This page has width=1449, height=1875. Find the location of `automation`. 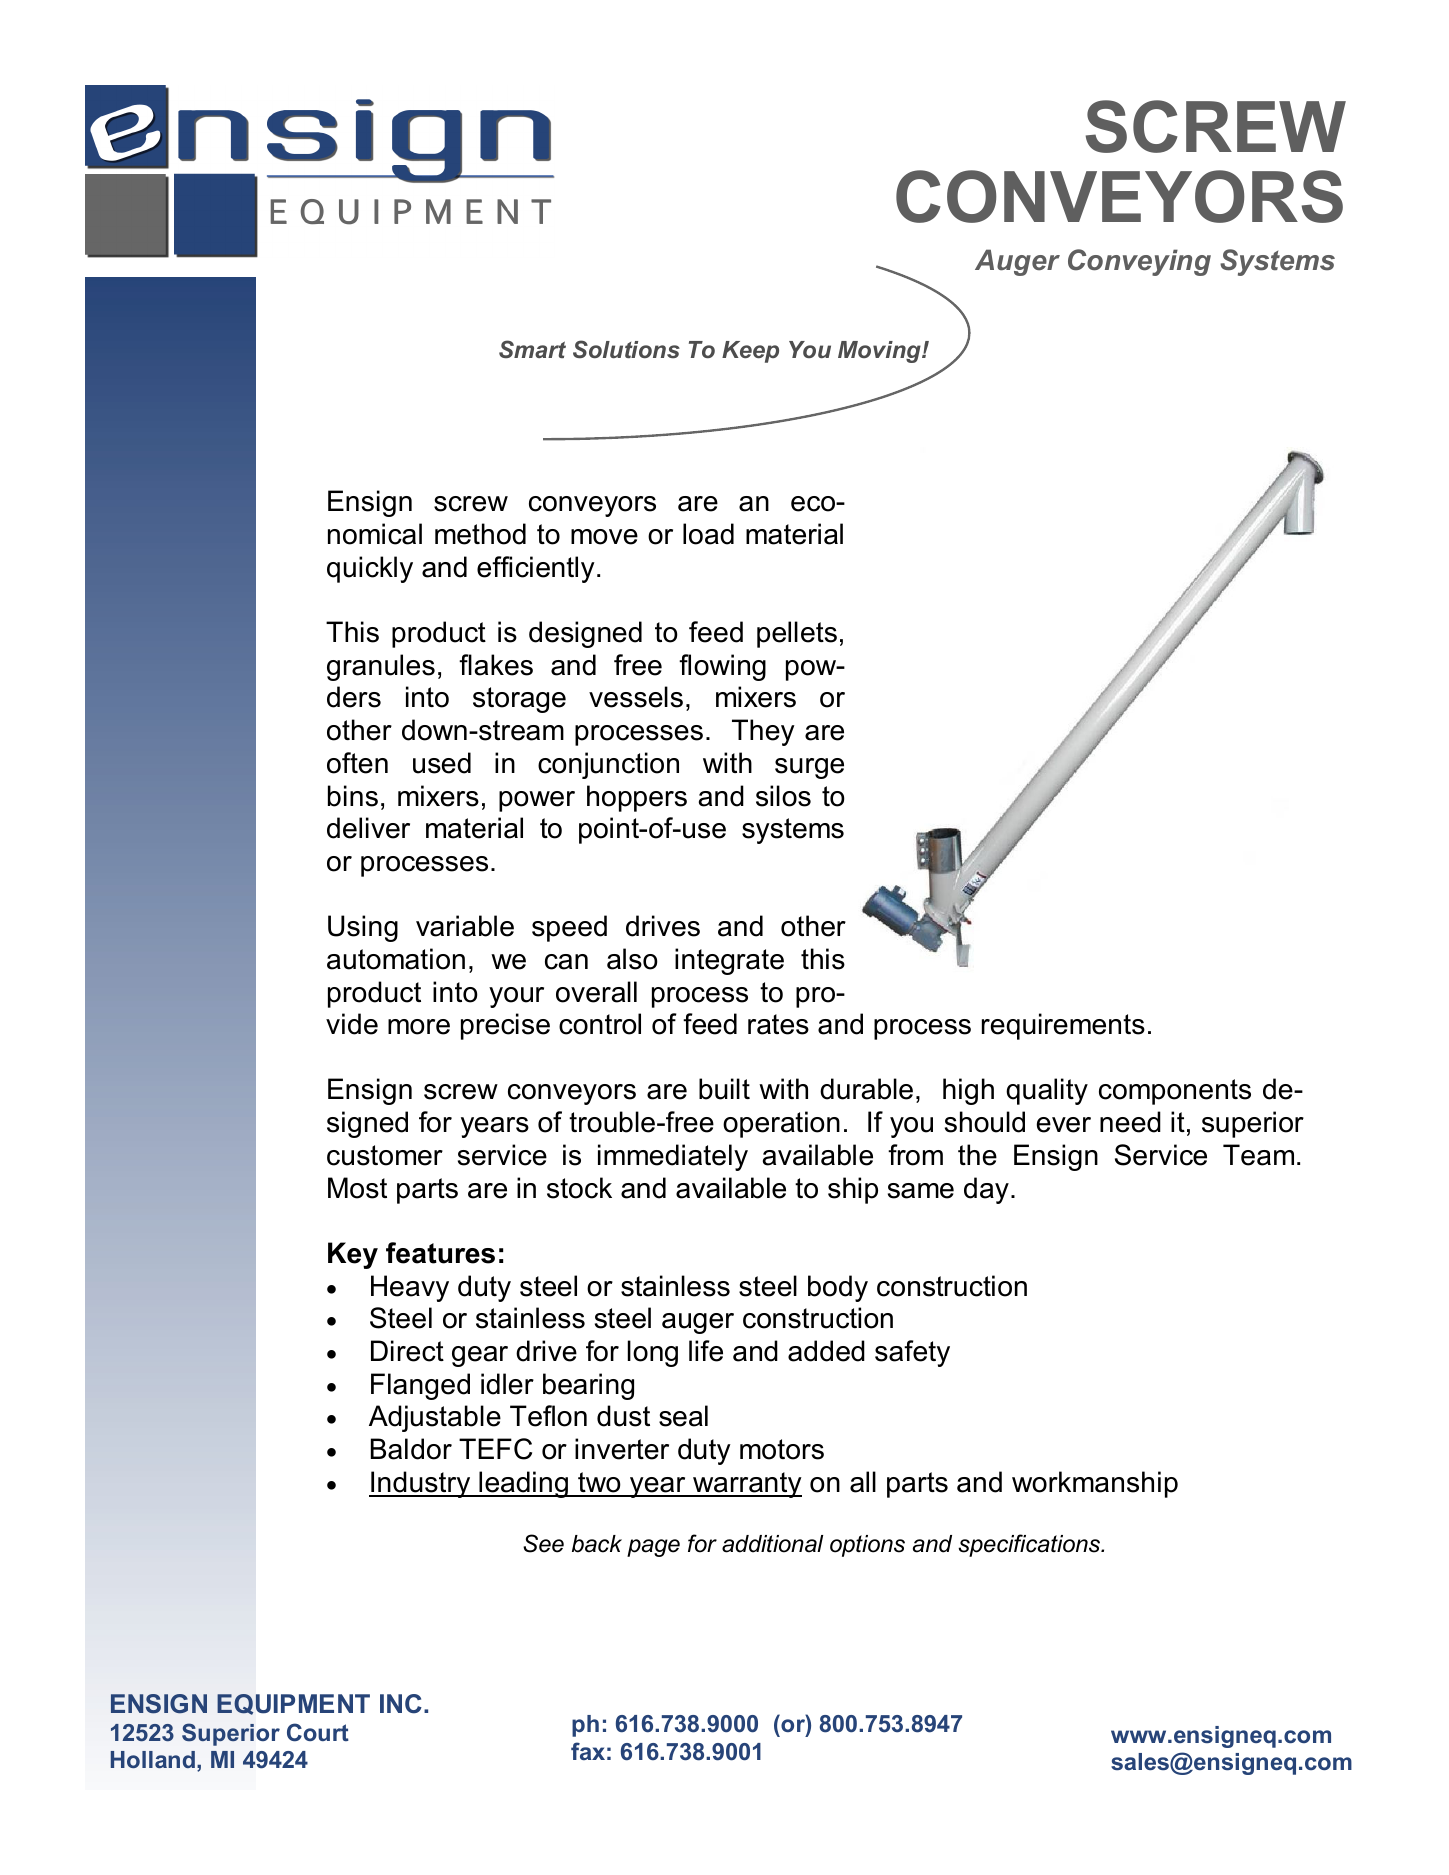

automation is located at coordinates (396, 959).
